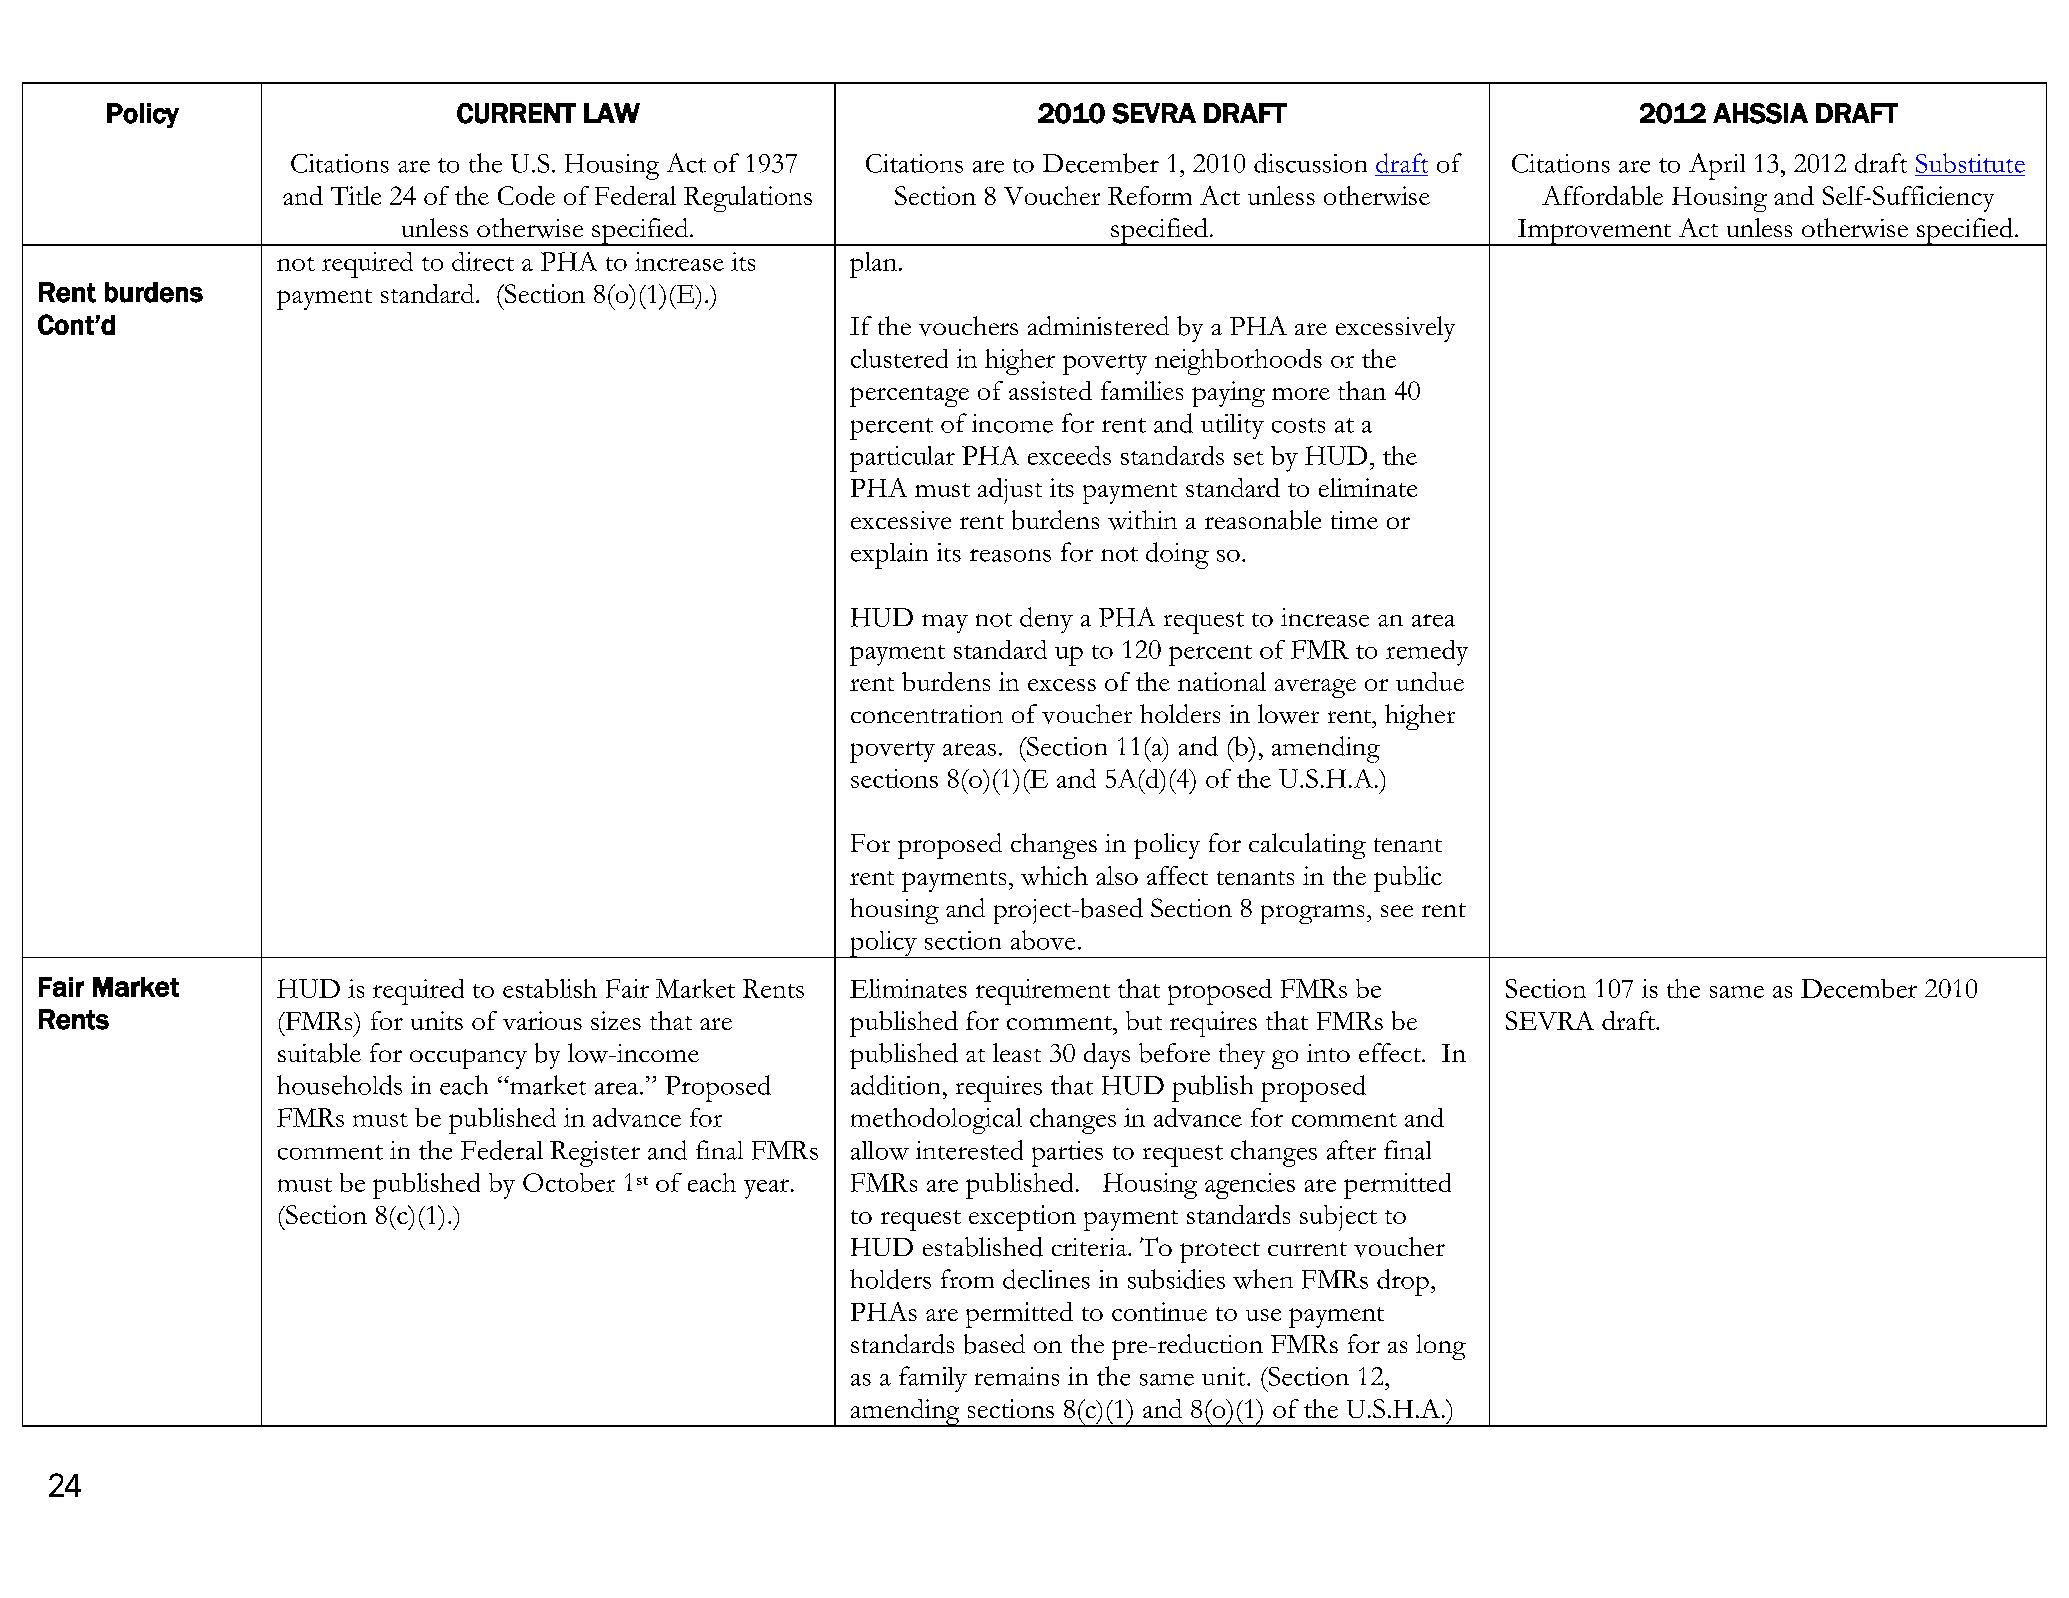  What do you see at coordinates (1288, 714) in the document?
I see `lower` at bounding box center [1288, 714].
